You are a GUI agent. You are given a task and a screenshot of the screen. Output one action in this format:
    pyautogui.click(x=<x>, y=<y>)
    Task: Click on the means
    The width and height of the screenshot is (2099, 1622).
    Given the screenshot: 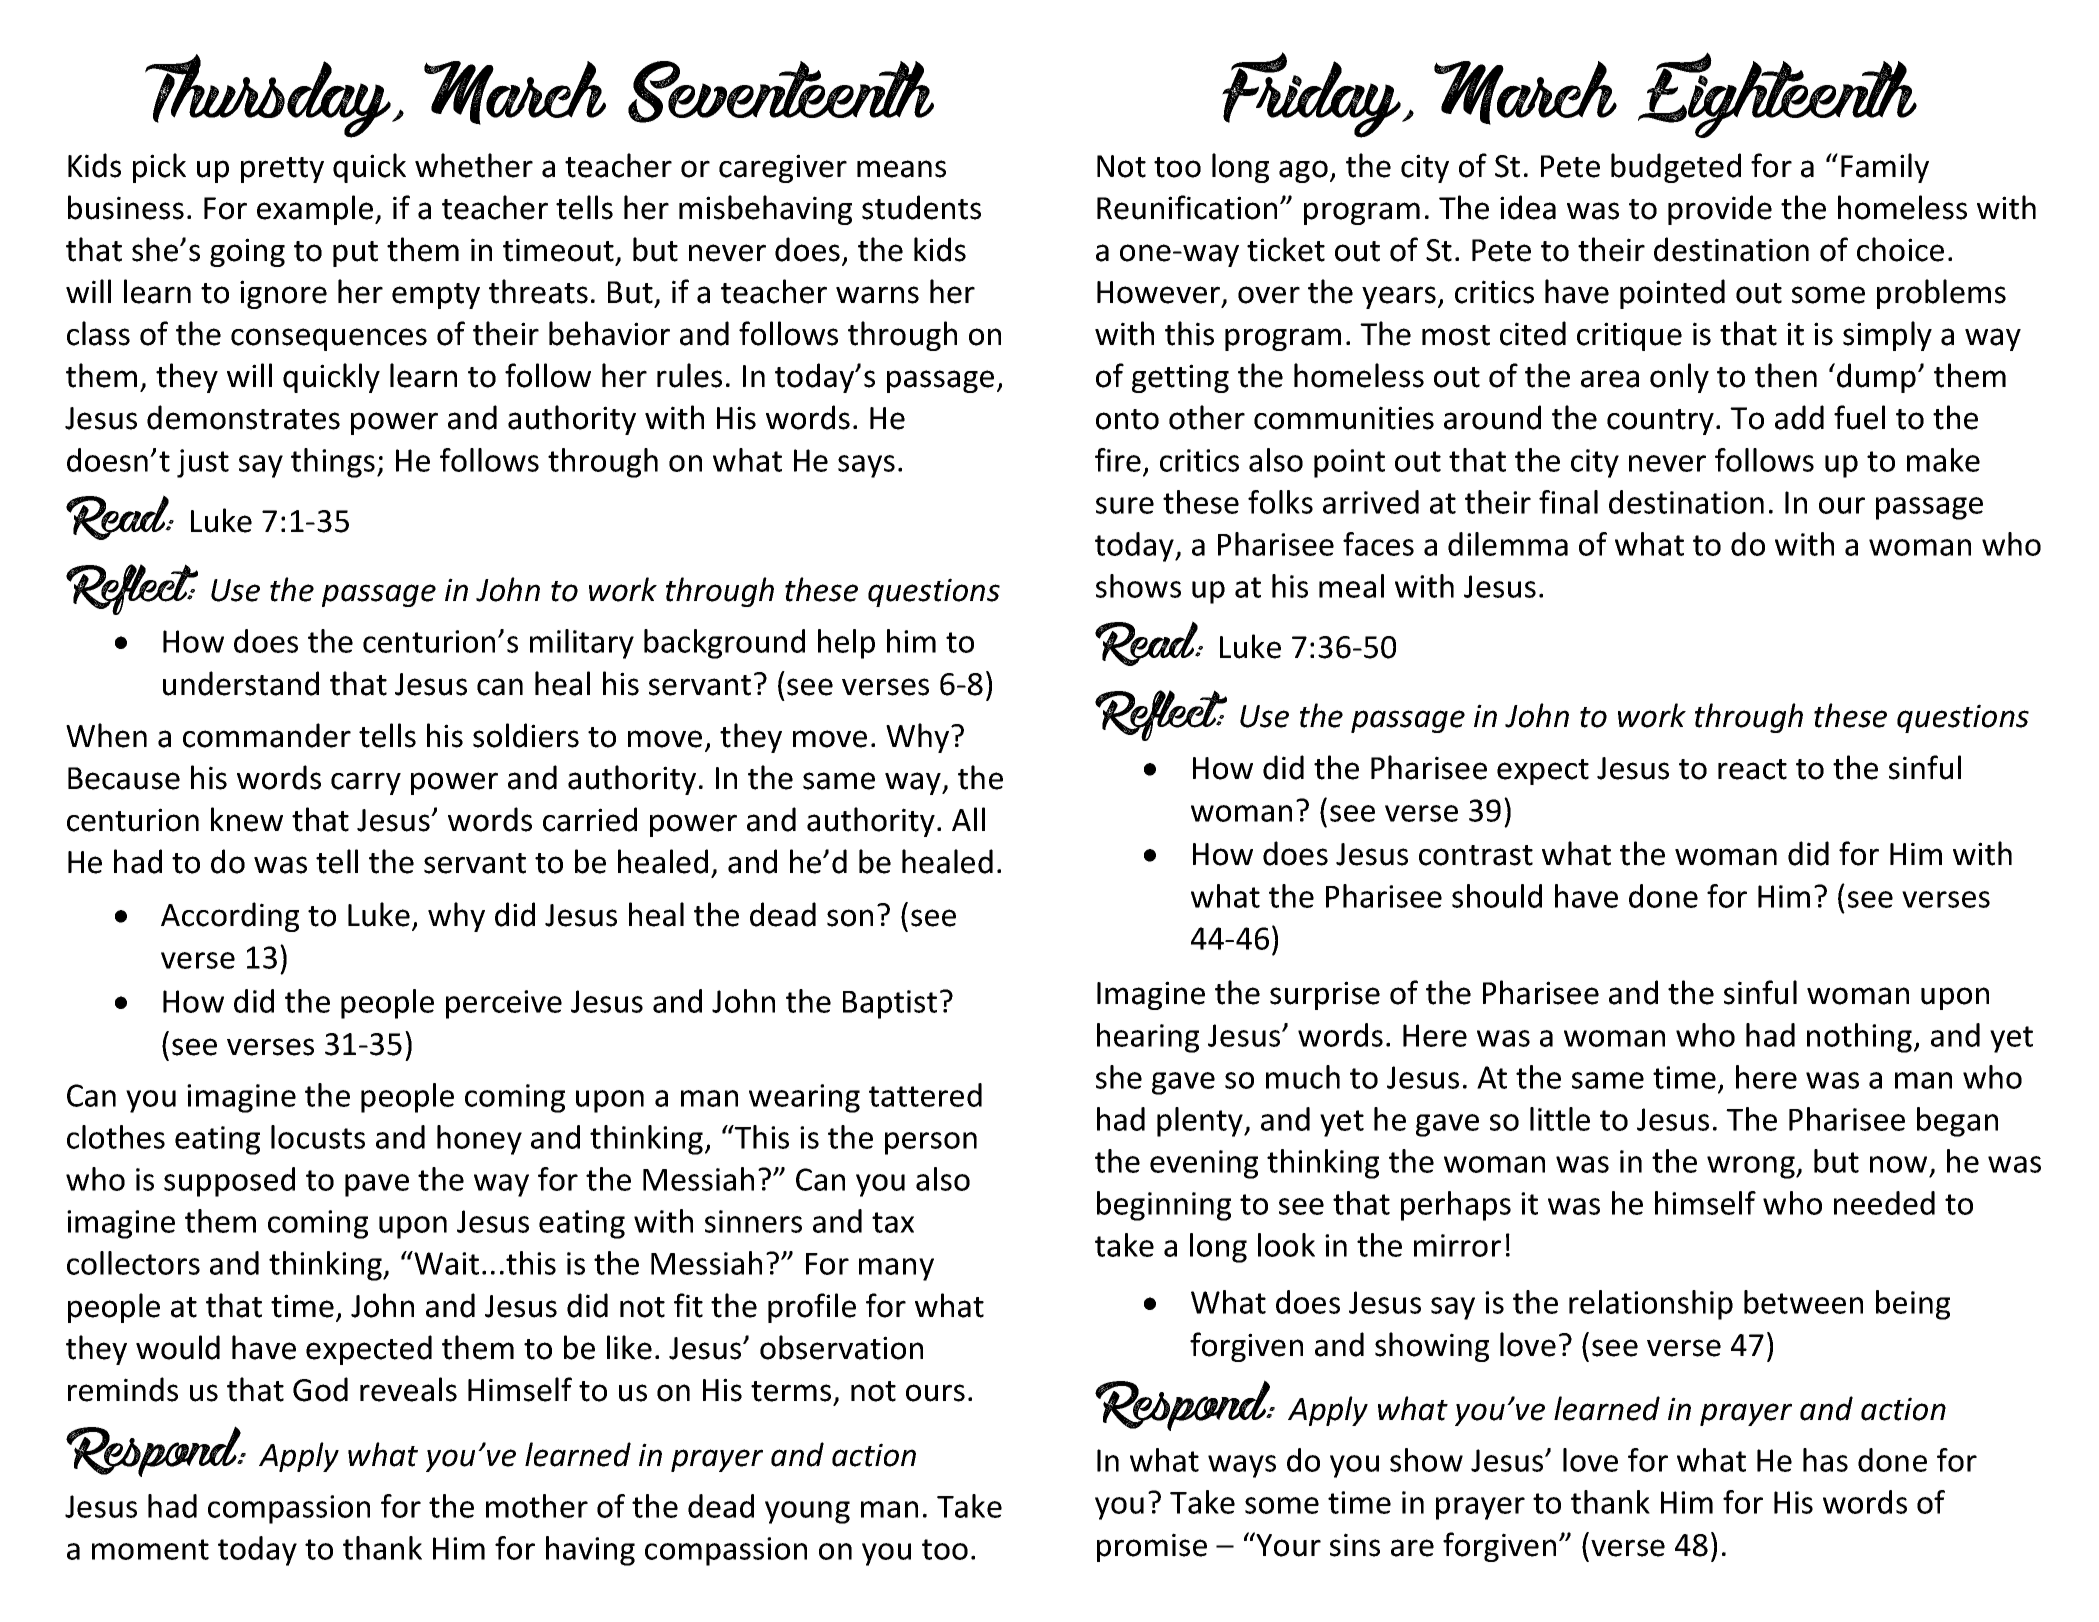 What is the action you would take?
    pyautogui.click(x=901, y=169)
